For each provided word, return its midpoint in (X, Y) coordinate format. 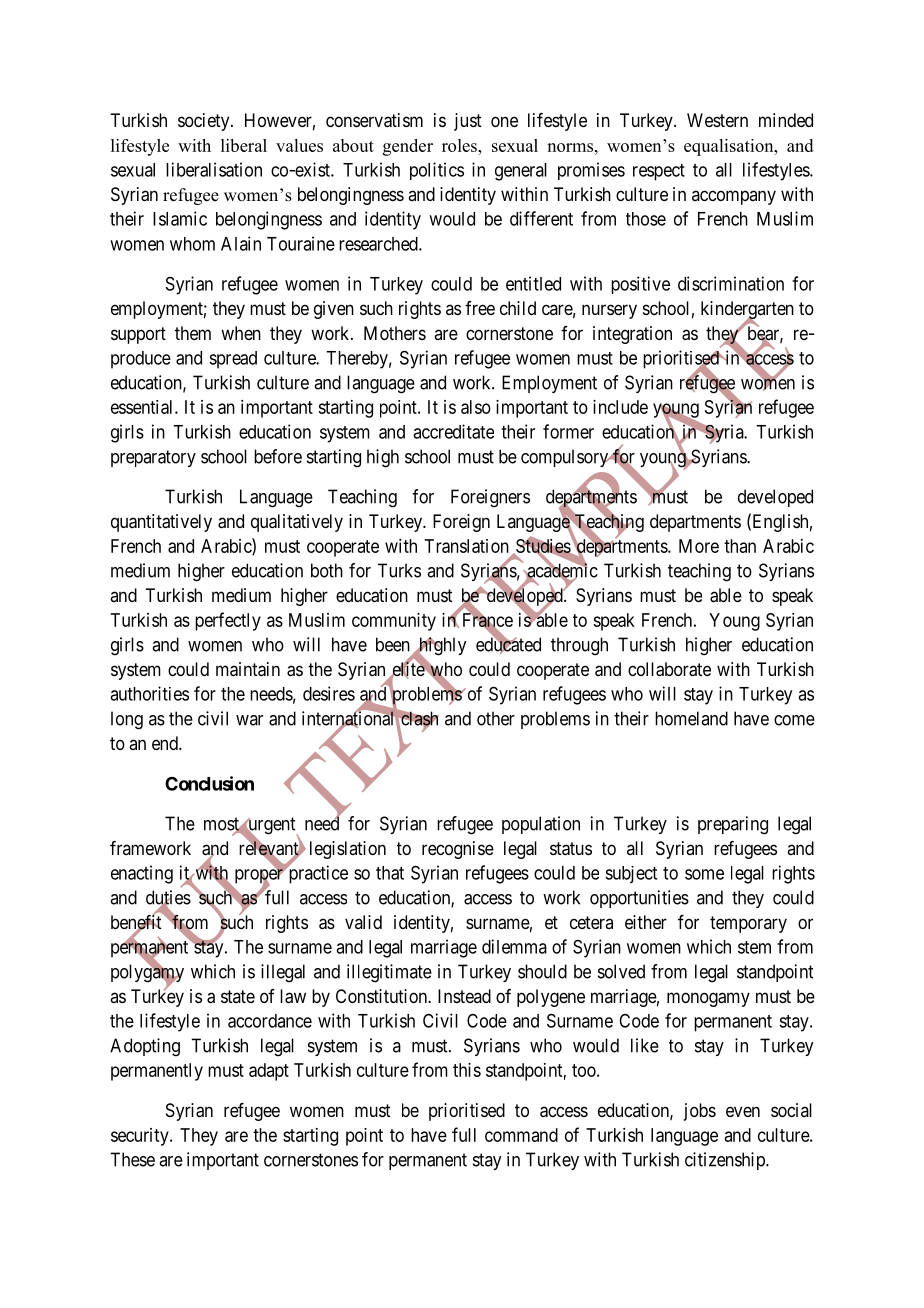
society (205, 122)
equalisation (730, 147)
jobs (700, 1112)
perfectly (228, 621)
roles (460, 145)
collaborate (669, 669)
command (521, 1135)
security (141, 1137)
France (486, 620)
